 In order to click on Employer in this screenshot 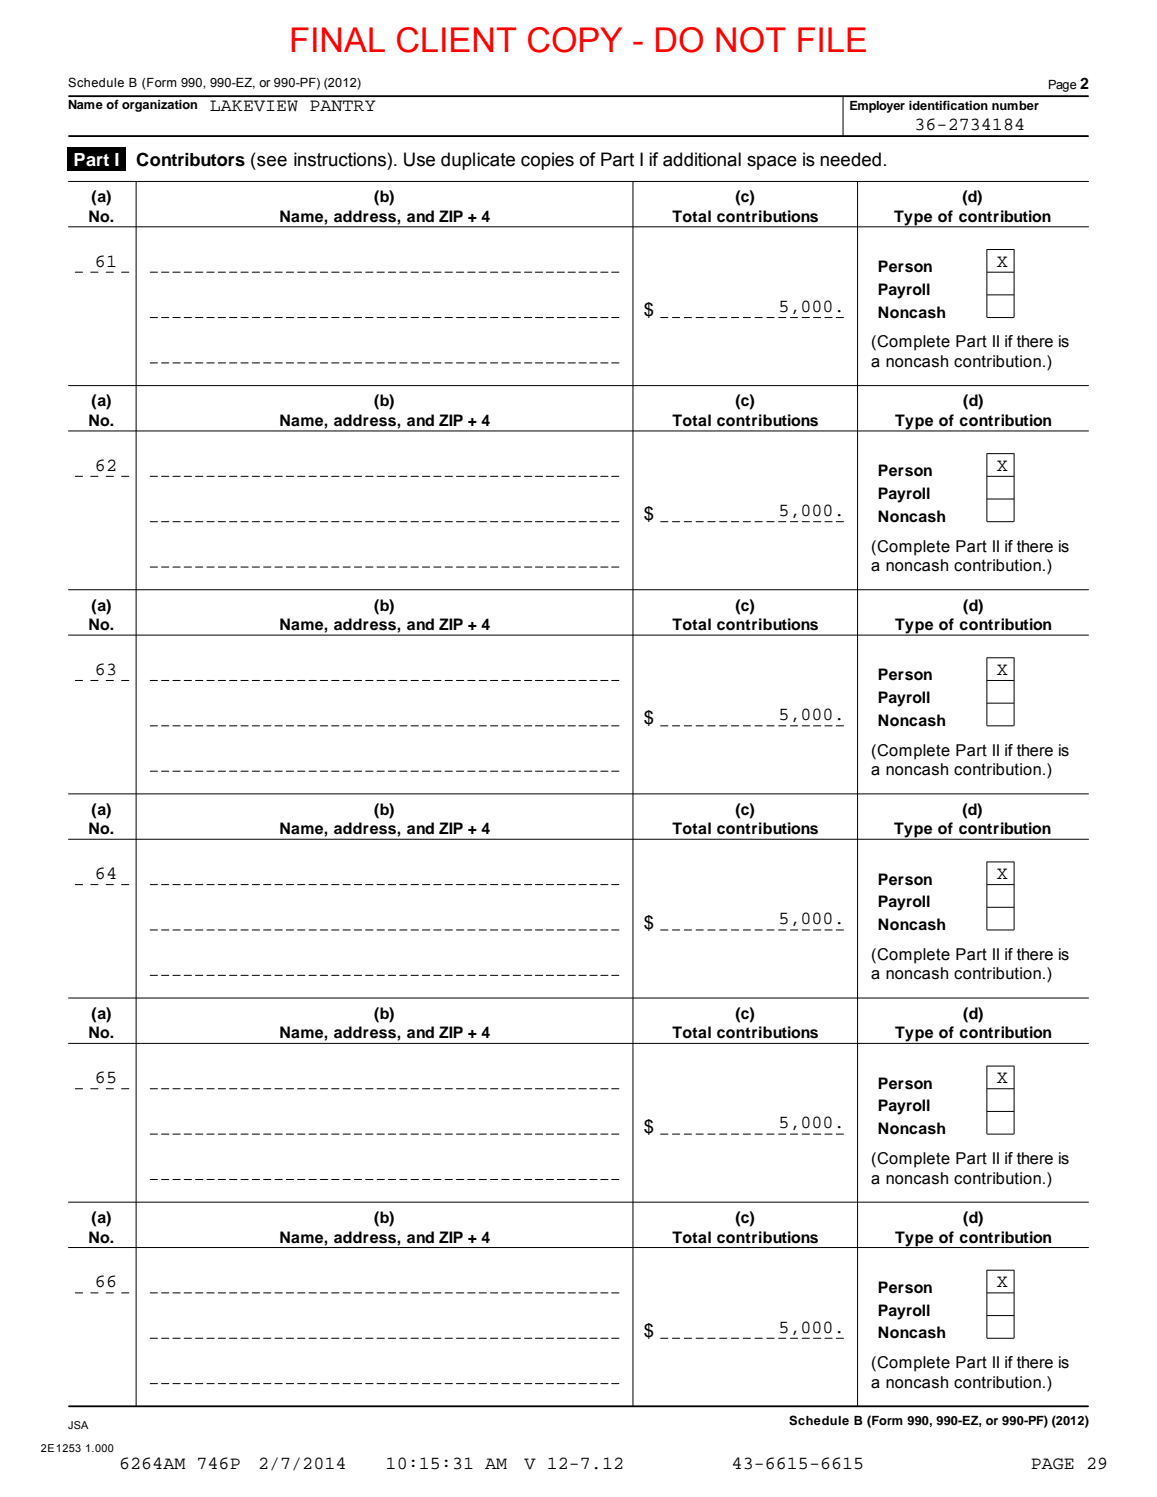, I will do `click(877, 107)`.
